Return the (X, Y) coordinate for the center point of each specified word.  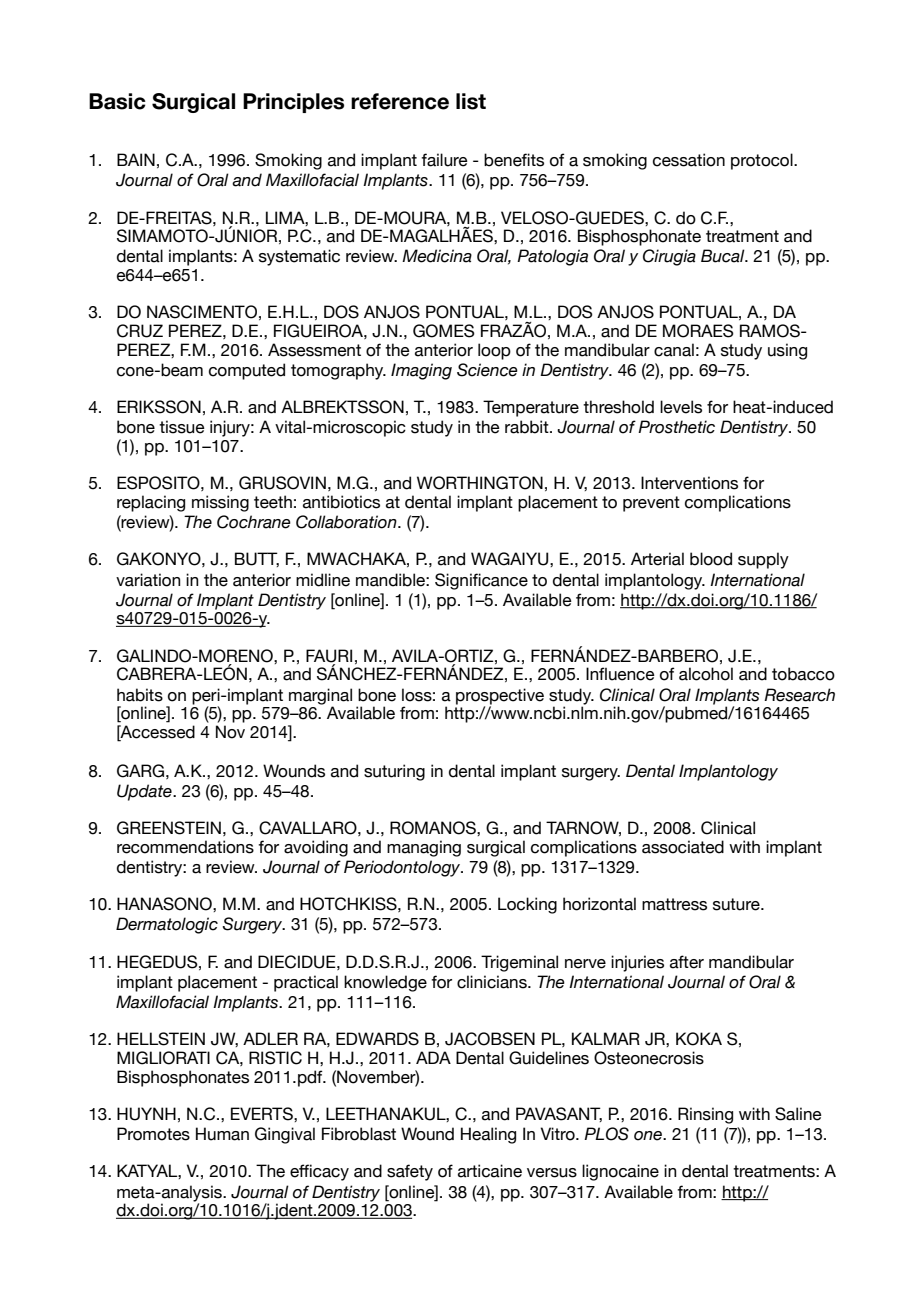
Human (222, 1134)
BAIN (136, 159)
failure (444, 160)
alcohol (706, 674)
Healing (488, 1135)
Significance (481, 581)
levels (681, 407)
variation (148, 580)
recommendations (185, 847)
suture (737, 904)
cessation (689, 160)
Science (487, 370)
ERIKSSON (159, 407)
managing (424, 848)
